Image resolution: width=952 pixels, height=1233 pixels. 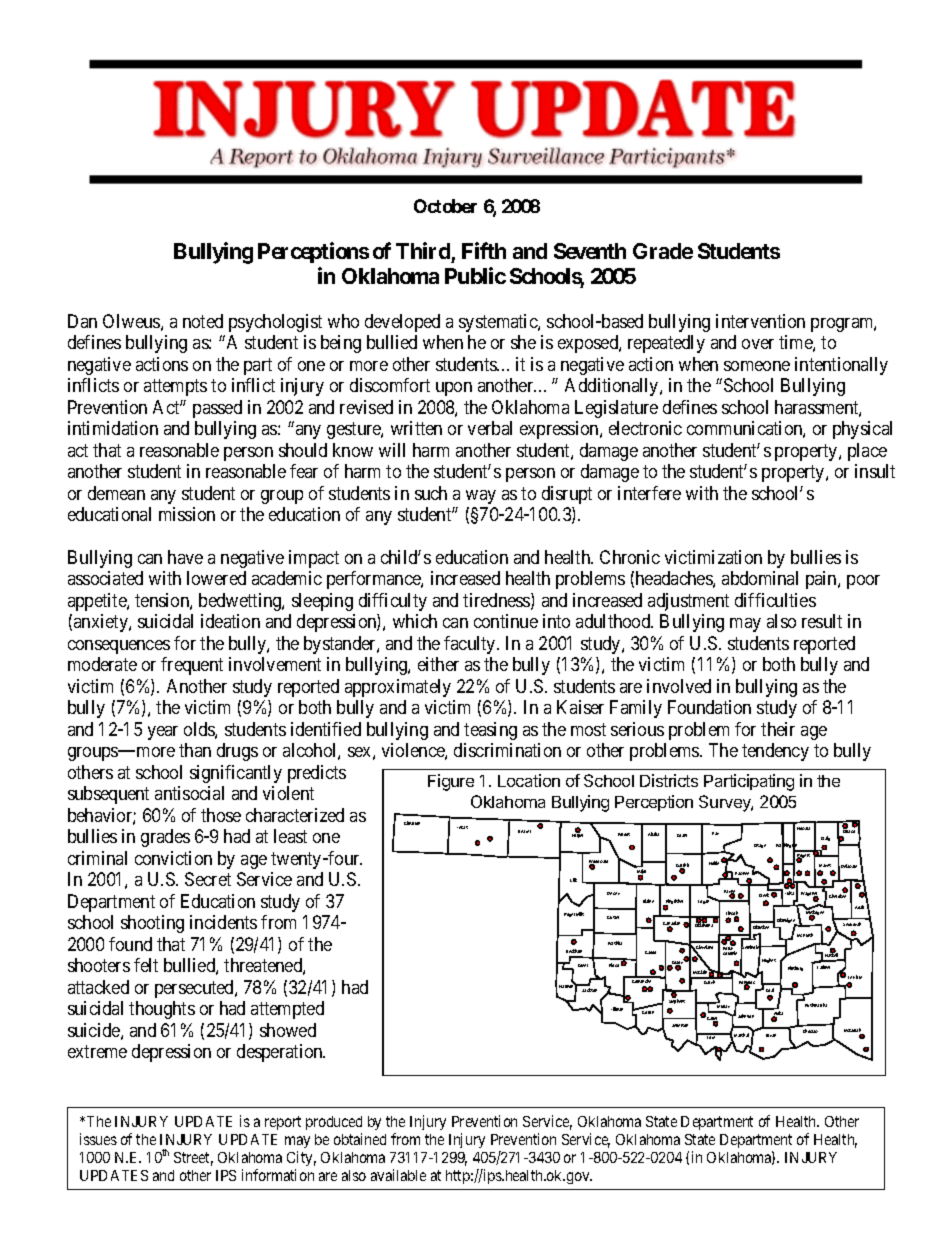 What do you see at coordinates (217, 409) in the image?
I see `passed` at bounding box center [217, 409].
